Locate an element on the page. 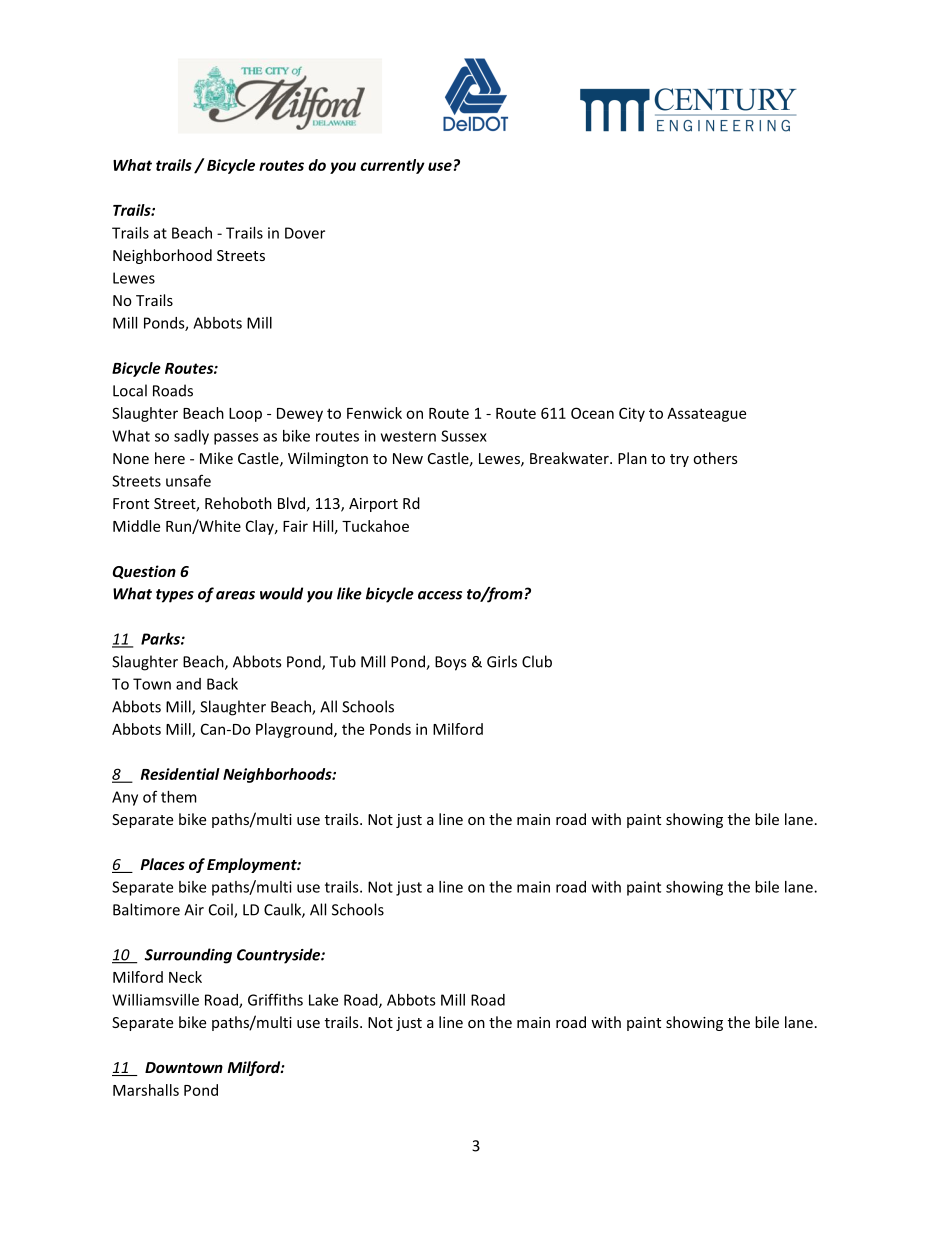 This page has height=1233, width=952. sadly is located at coordinates (191, 437).
